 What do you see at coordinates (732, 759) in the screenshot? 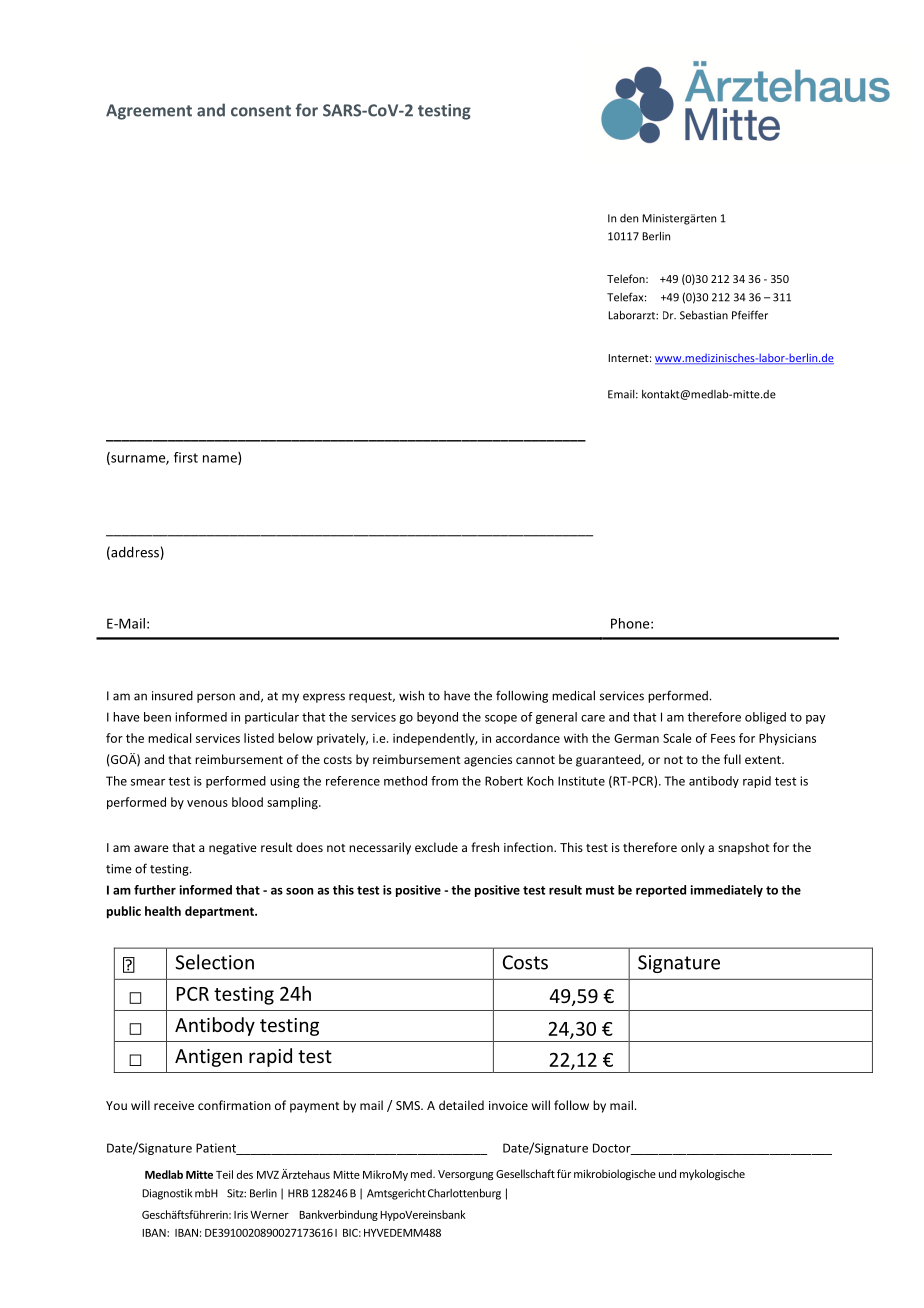
I see `full` at bounding box center [732, 759].
